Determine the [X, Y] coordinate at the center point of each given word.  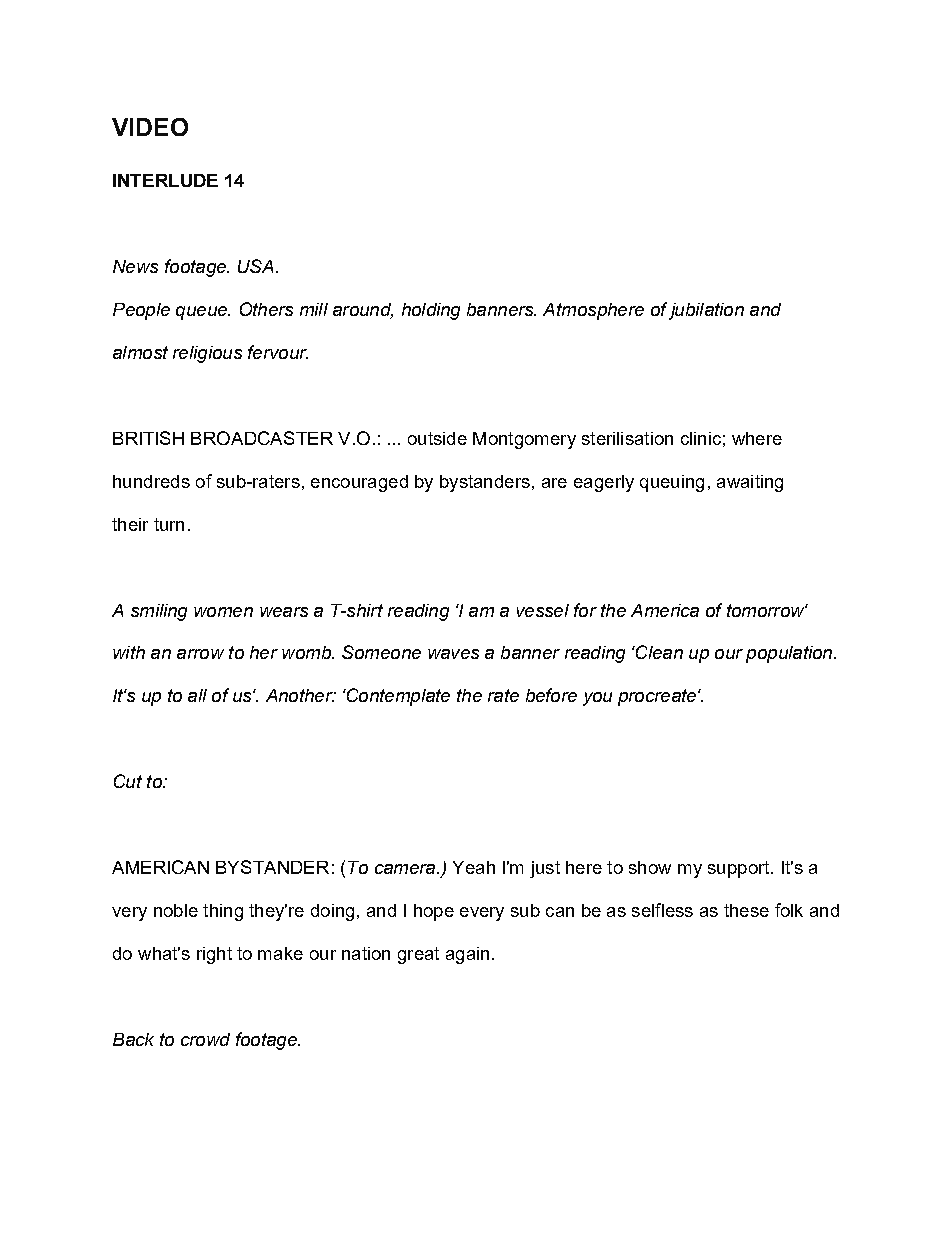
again [467, 955]
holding [431, 311]
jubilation [706, 311]
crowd [205, 1039]
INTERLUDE [165, 180]
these [746, 910]
